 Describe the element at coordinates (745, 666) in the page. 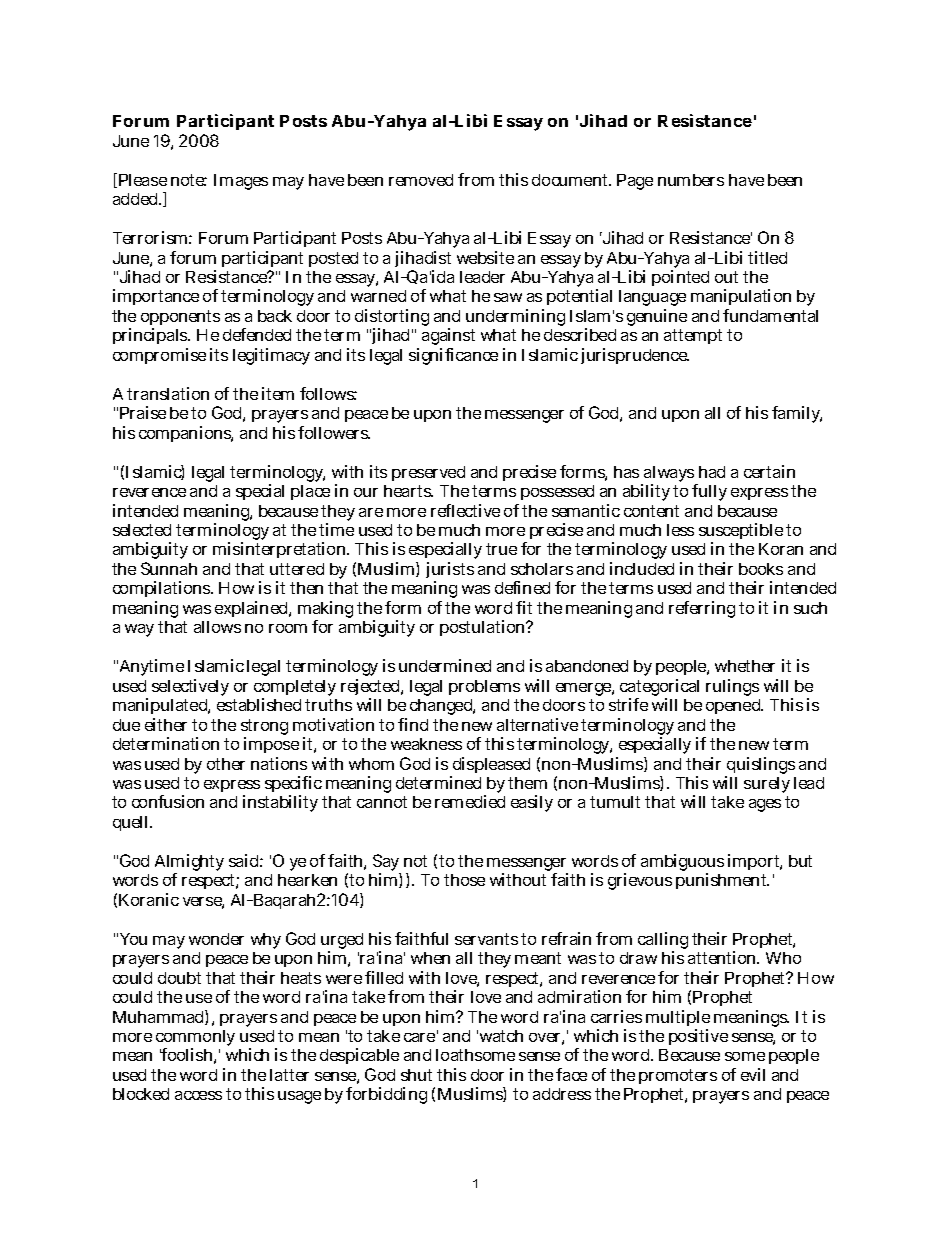

I see `whether` at that location.
